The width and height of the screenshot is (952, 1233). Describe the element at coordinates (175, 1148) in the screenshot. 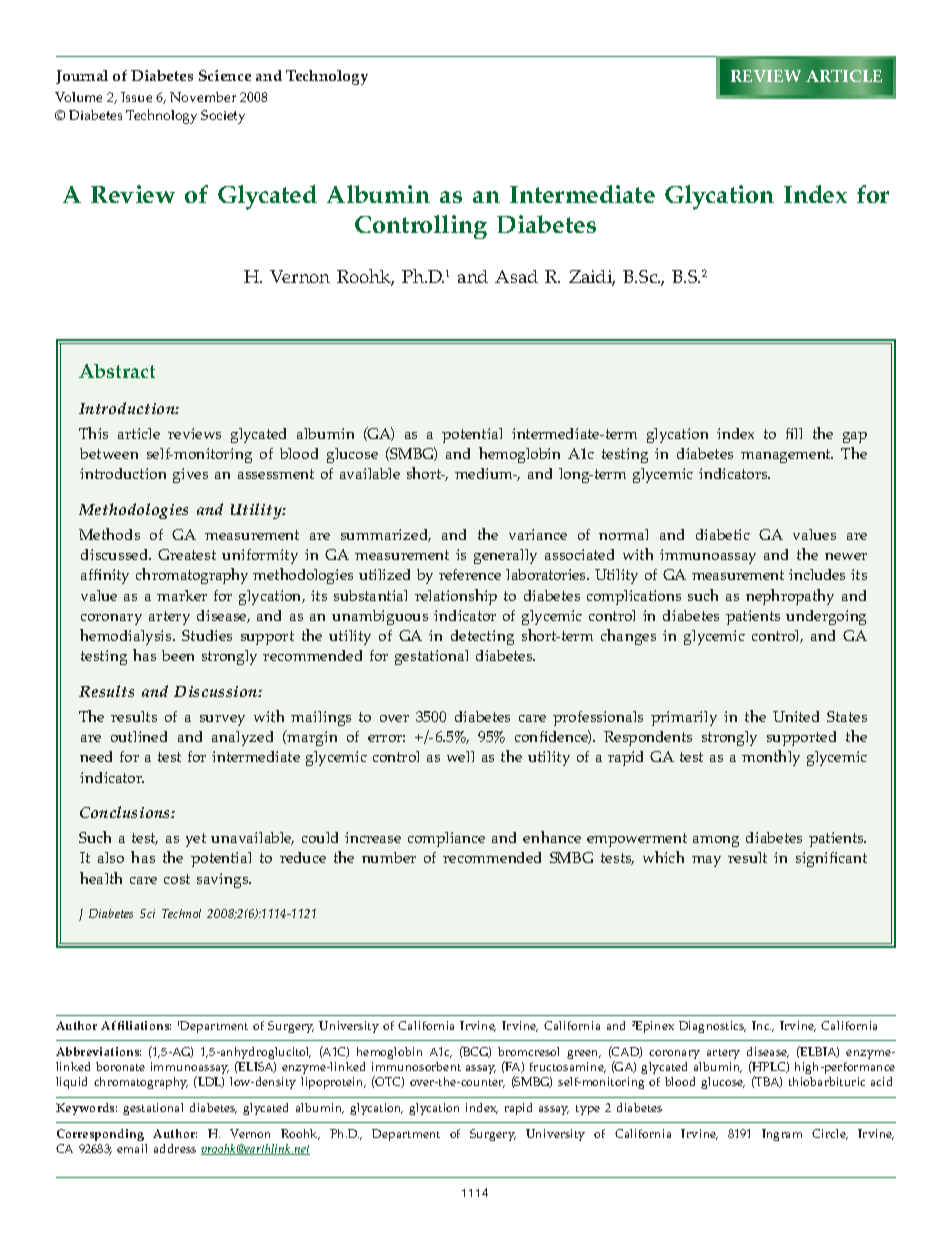

I see `address` at that location.
